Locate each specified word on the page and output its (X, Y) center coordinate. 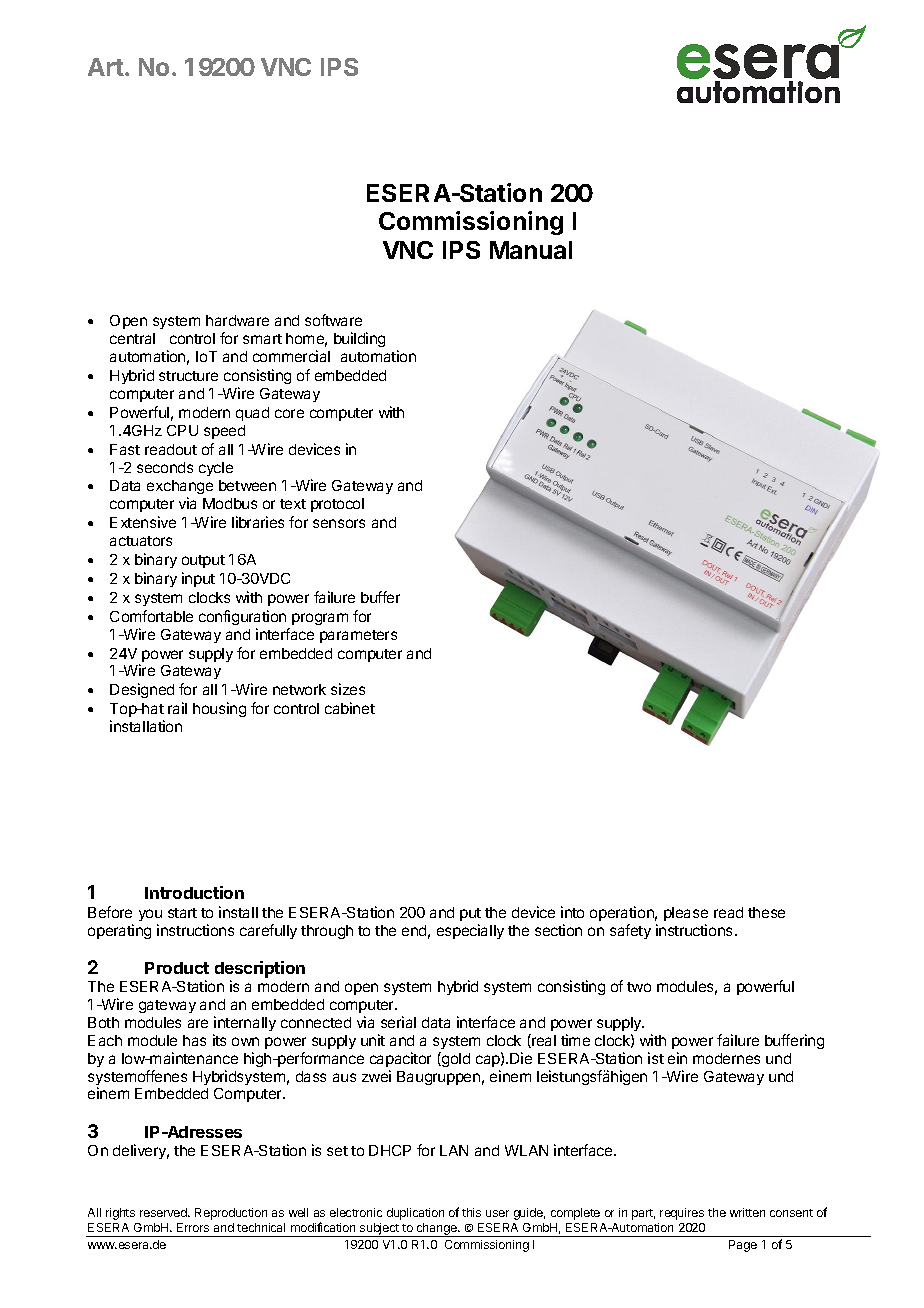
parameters (358, 636)
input (198, 579)
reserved (164, 1212)
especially (470, 931)
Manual (531, 250)
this (471, 1212)
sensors (339, 523)
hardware (237, 320)
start (182, 913)
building (359, 339)
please (686, 914)
